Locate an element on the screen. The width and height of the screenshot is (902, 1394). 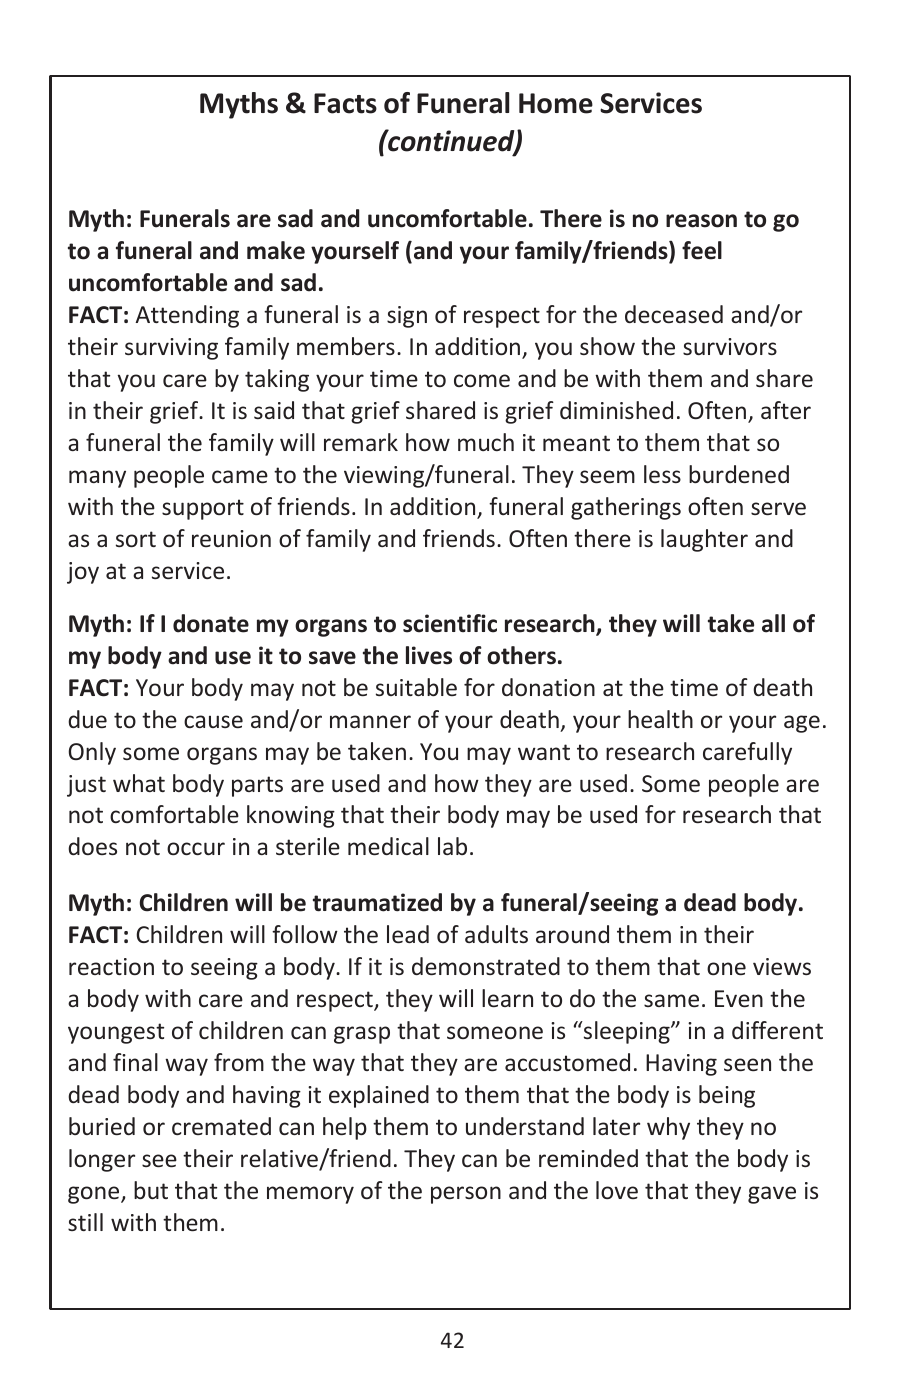
occur is located at coordinates (196, 848).
